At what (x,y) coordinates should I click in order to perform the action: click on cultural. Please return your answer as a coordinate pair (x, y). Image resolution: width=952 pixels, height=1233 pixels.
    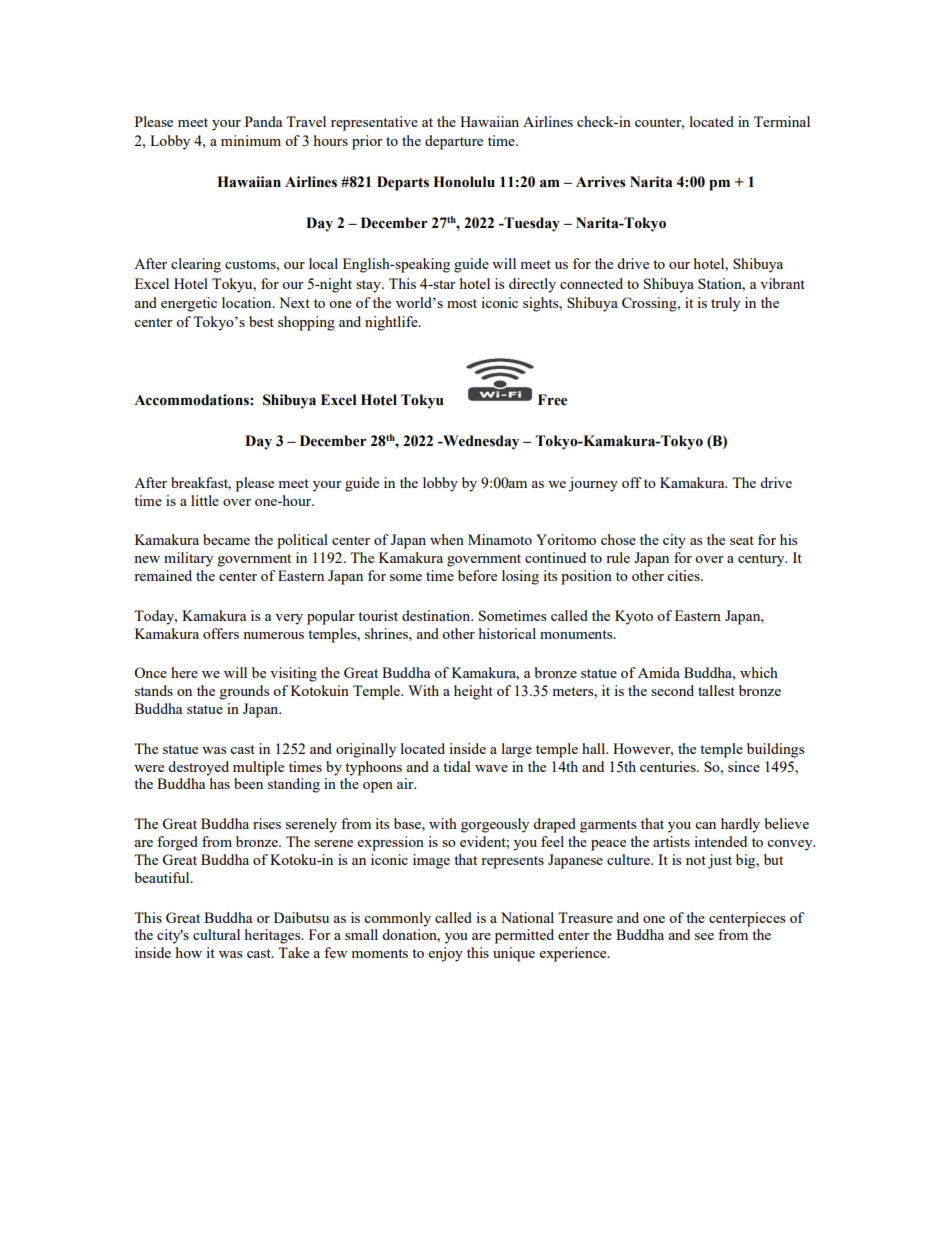
    Looking at the image, I should click on (216, 934).
